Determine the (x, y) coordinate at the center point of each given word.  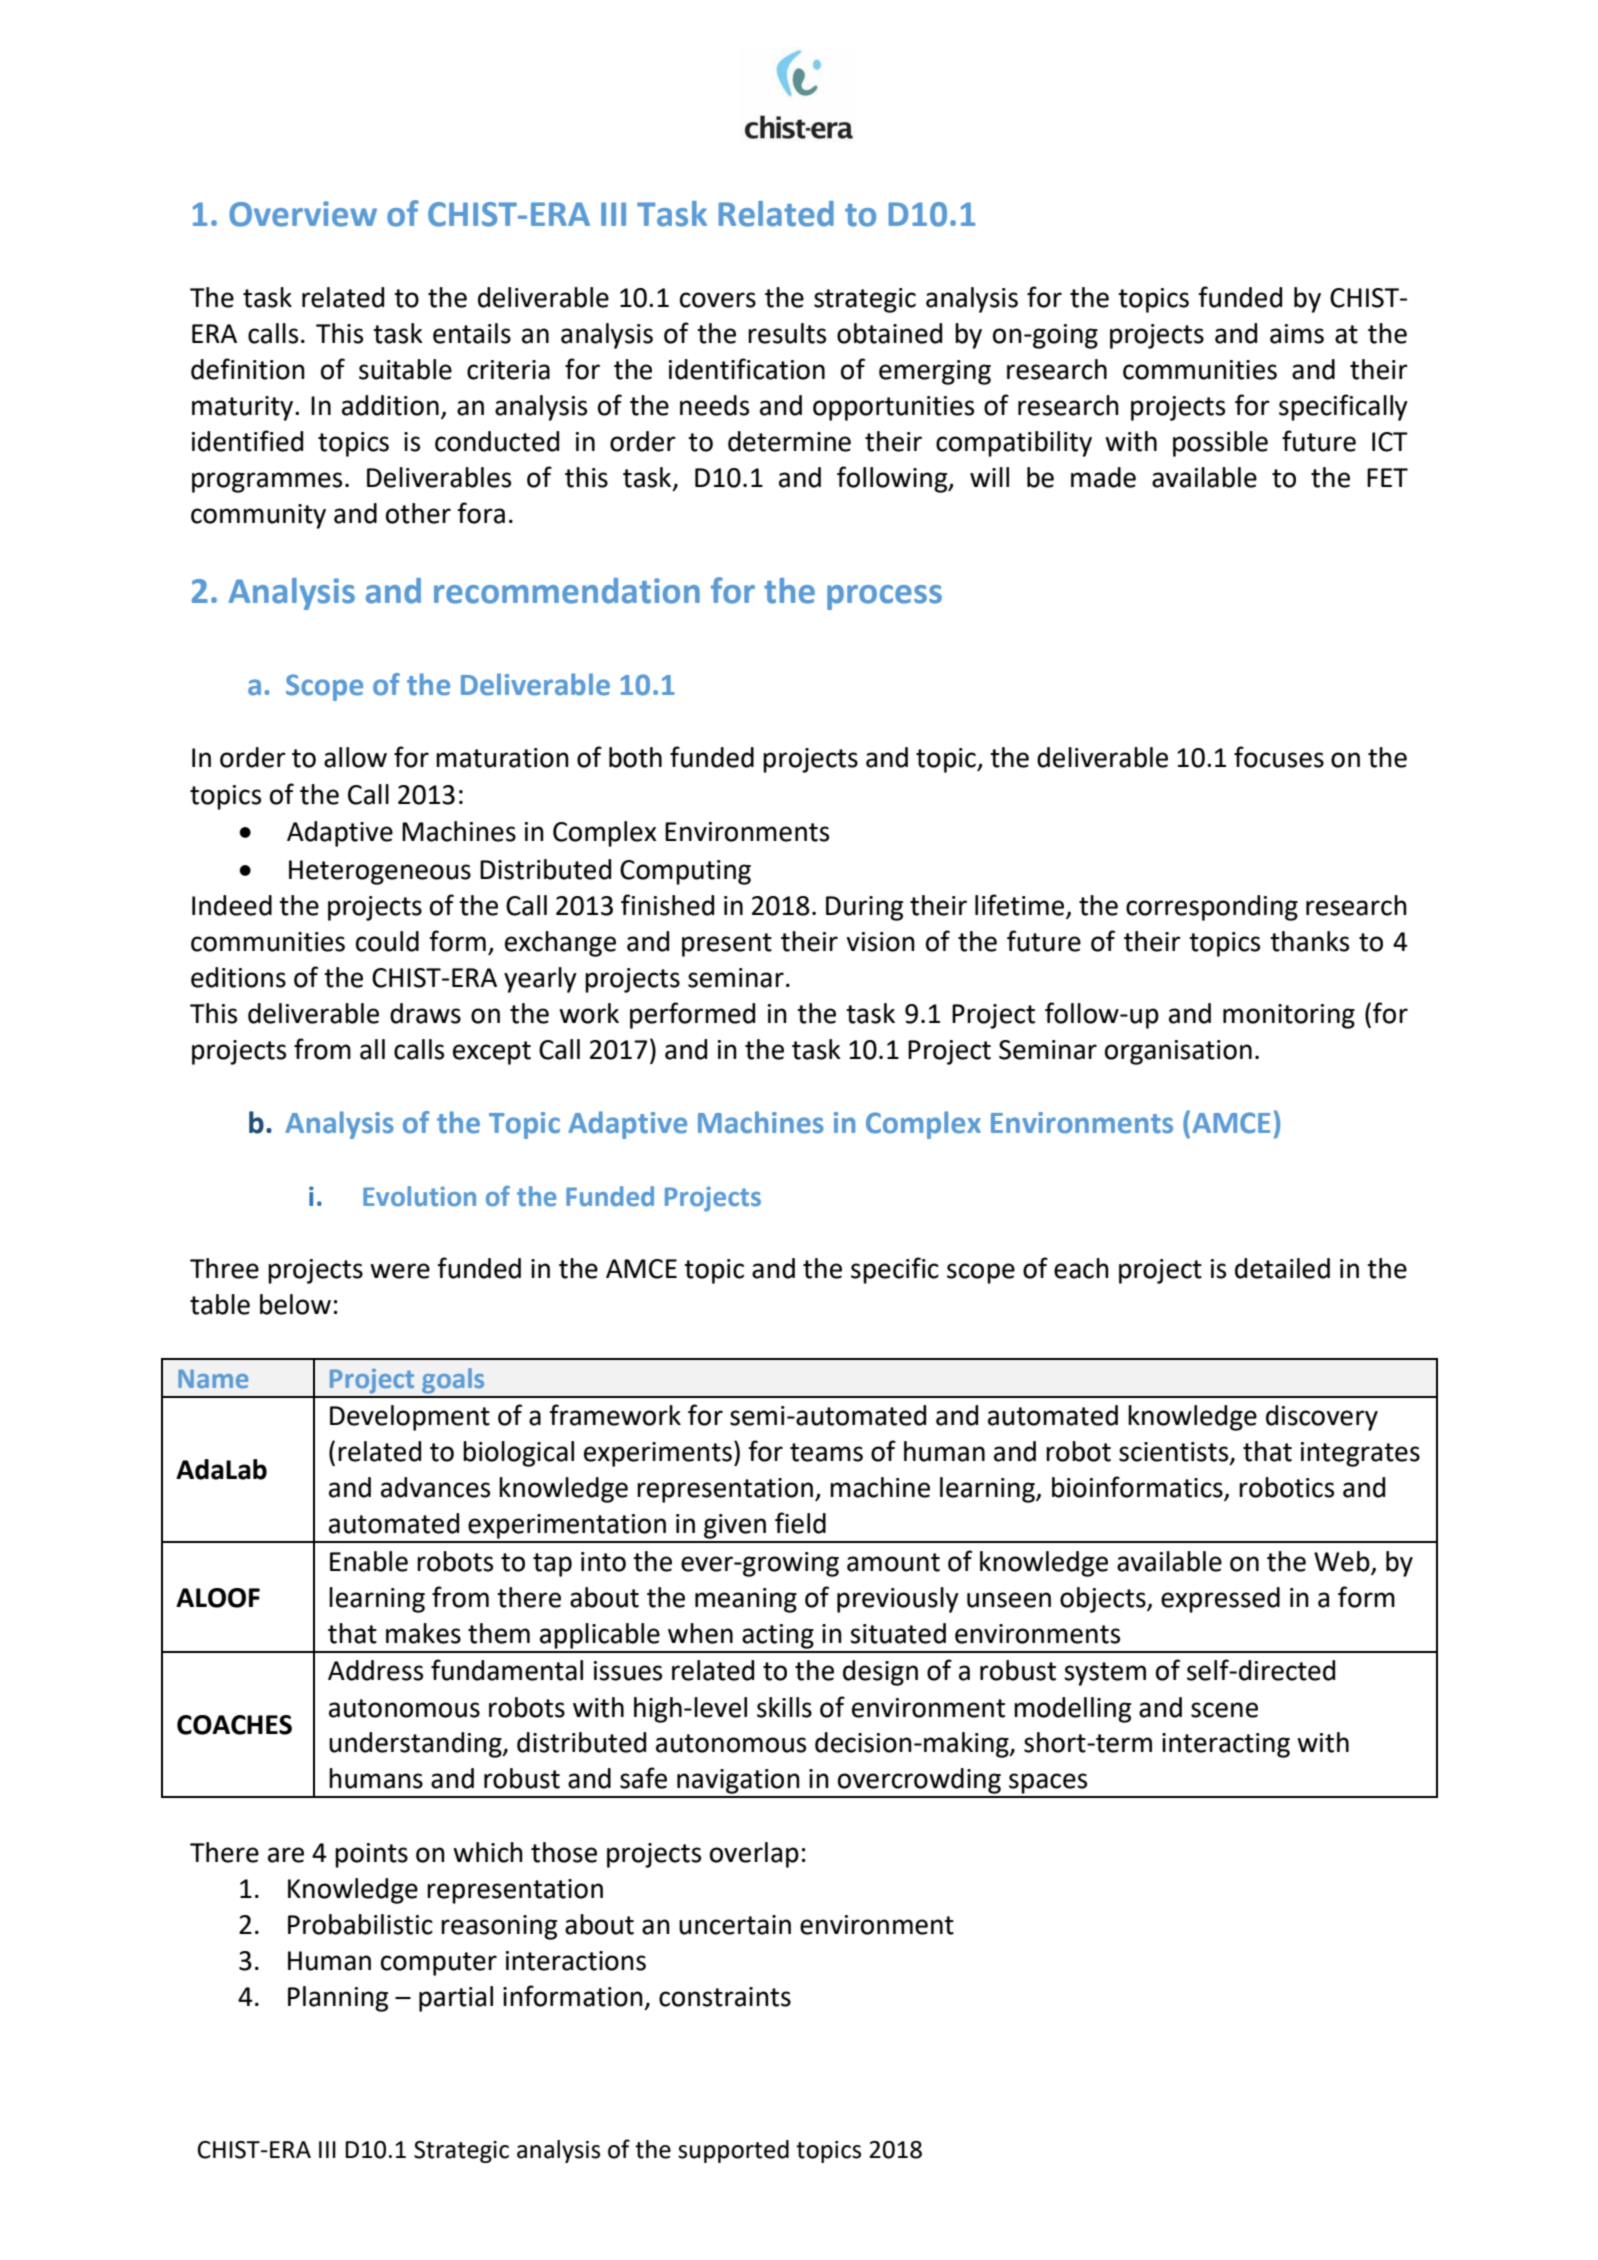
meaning (746, 1600)
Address (375, 1670)
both (635, 757)
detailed (1282, 1268)
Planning (338, 1999)
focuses (1279, 757)
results (787, 333)
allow (355, 757)
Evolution (419, 1196)
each (1081, 1268)
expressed (1220, 1600)
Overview (303, 214)
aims (1297, 334)
